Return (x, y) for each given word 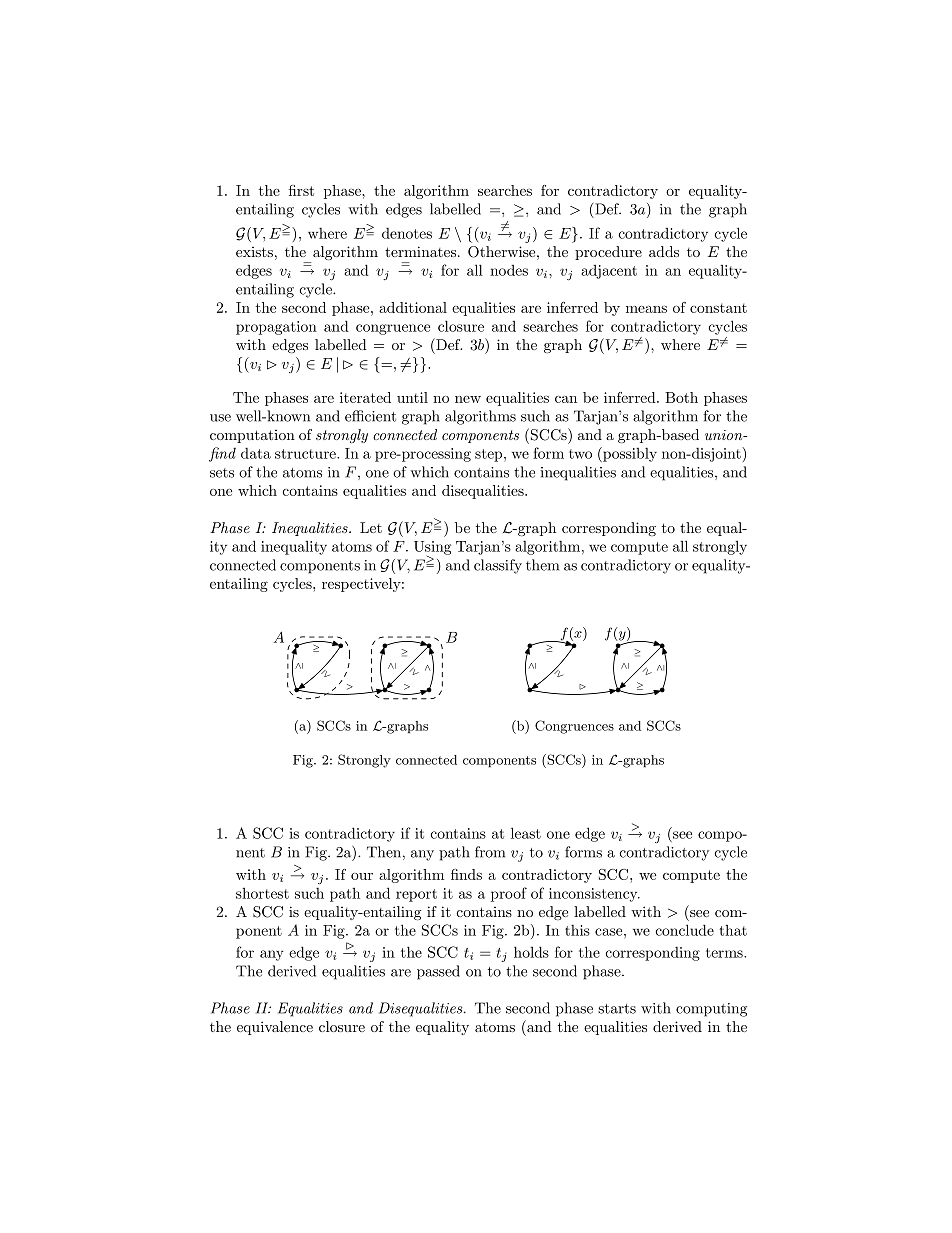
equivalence (275, 1028)
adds (664, 251)
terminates (422, 251)
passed (438, 972)
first (301, 190)
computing (711, 1010)
